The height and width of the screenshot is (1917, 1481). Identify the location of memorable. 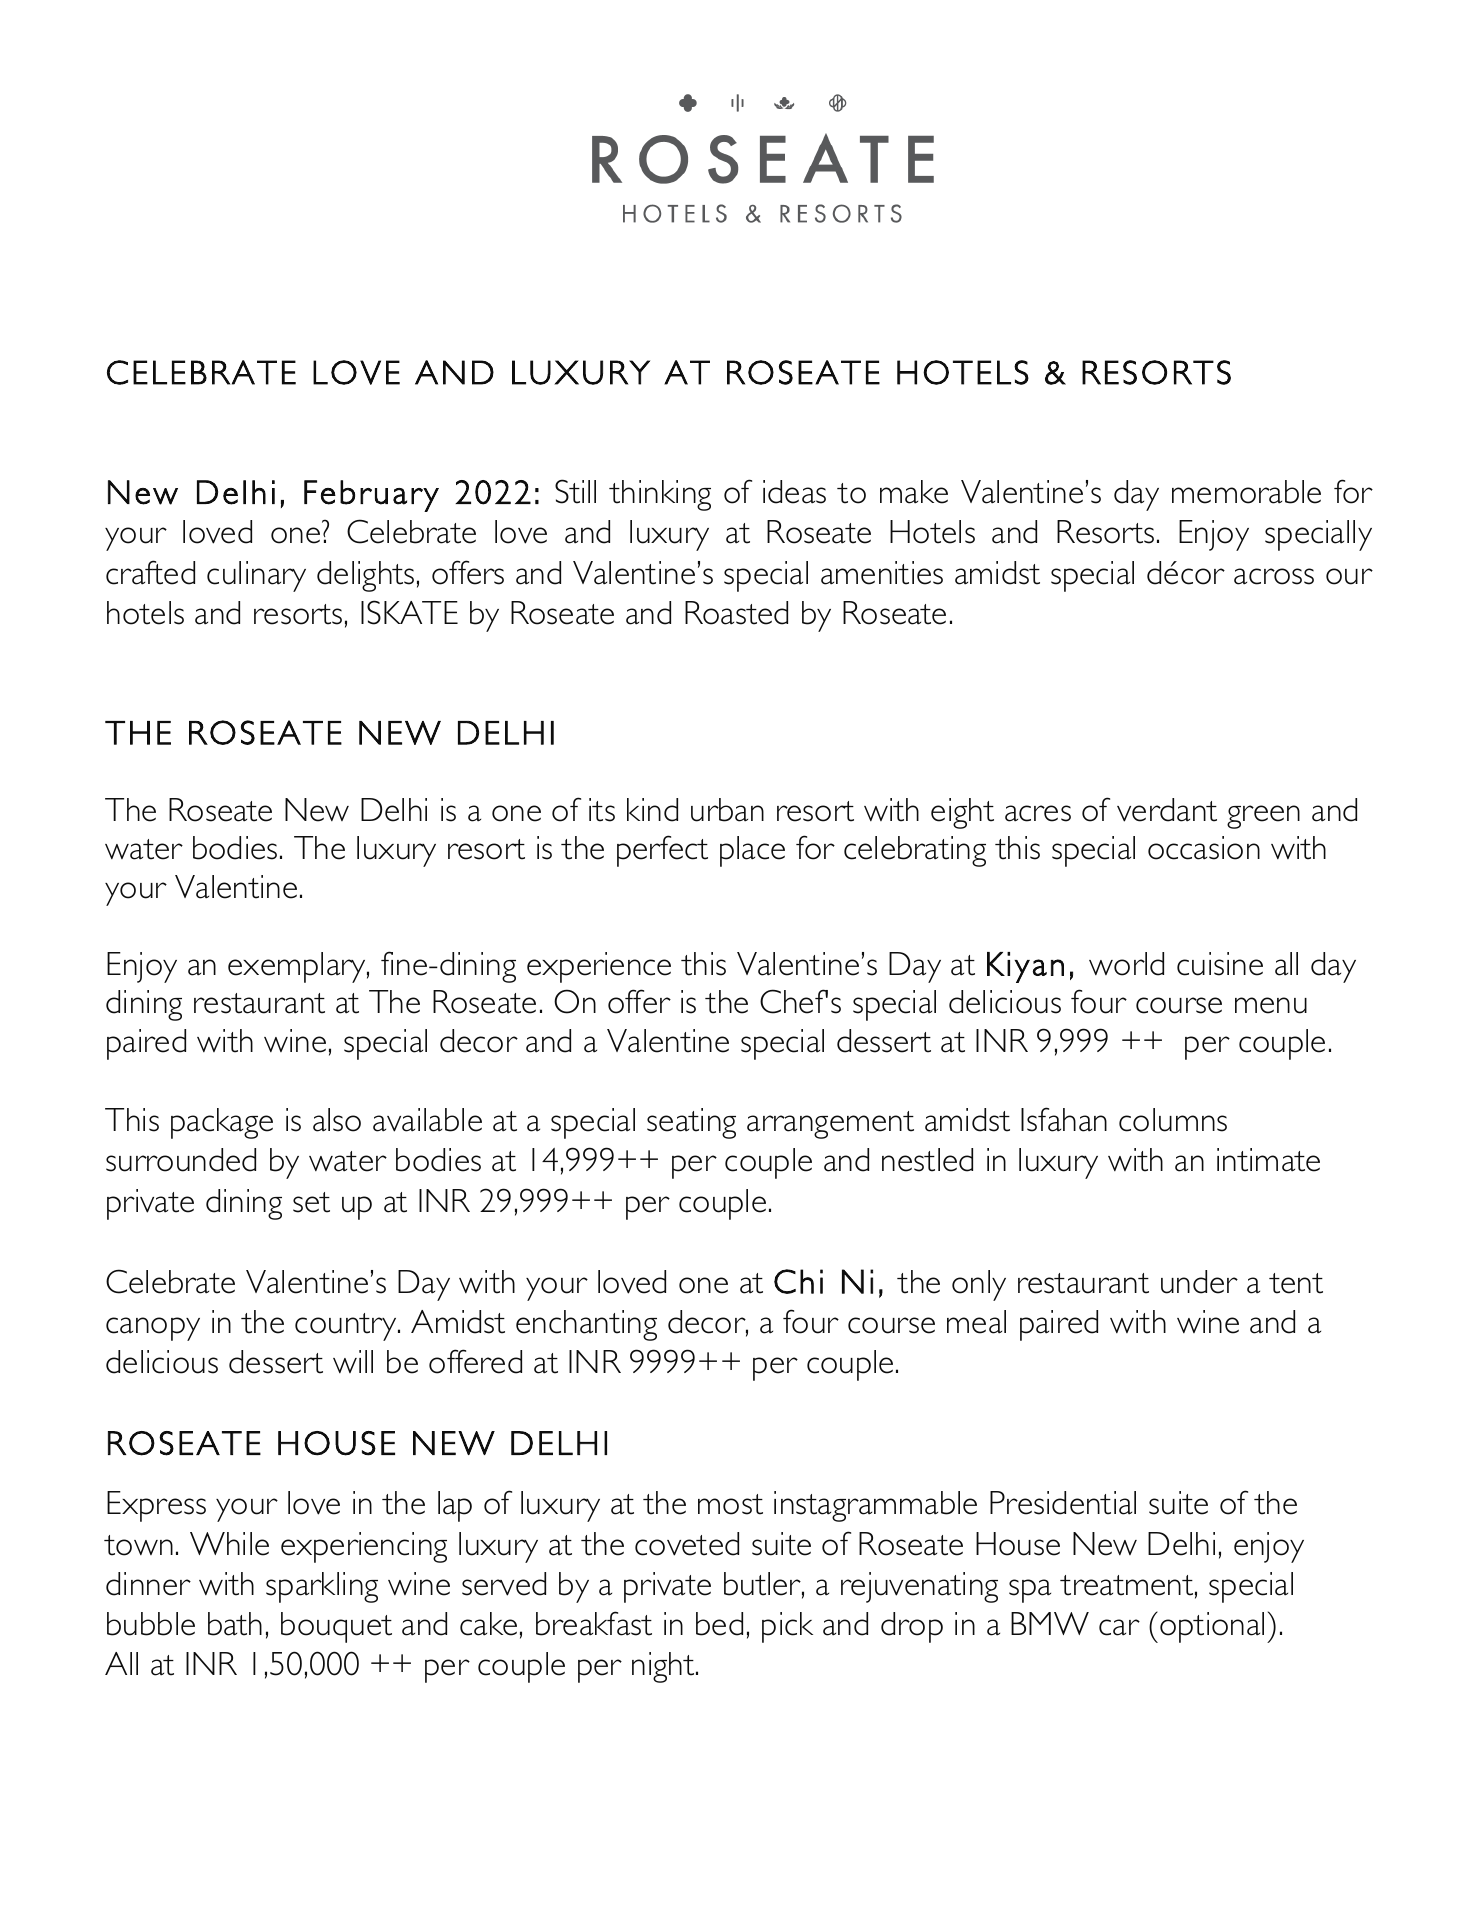
(1246, 492).
